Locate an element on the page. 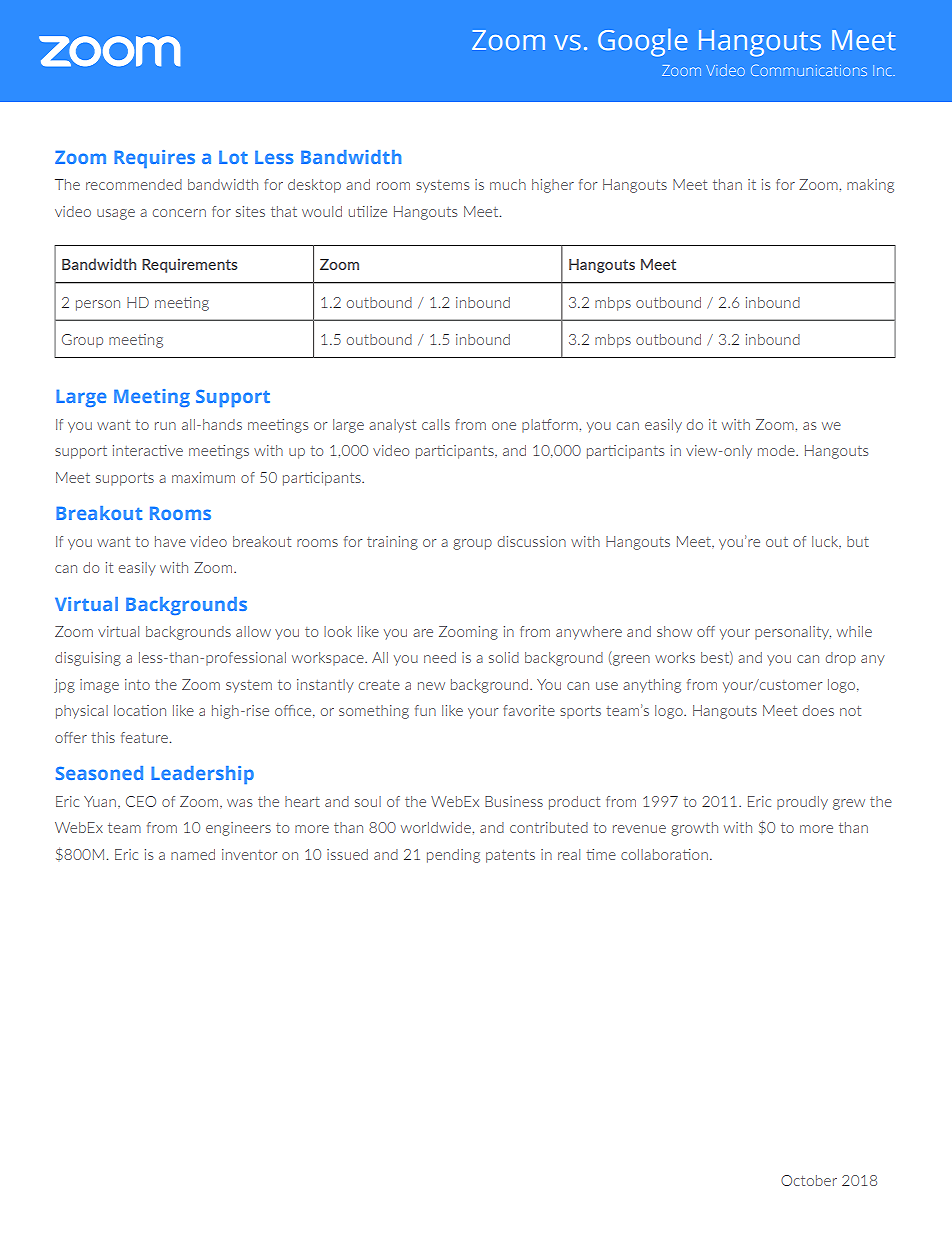 Image resolution: width=952 pixels, height=1233 pixels. October is located at coordinates (809, 1180).
